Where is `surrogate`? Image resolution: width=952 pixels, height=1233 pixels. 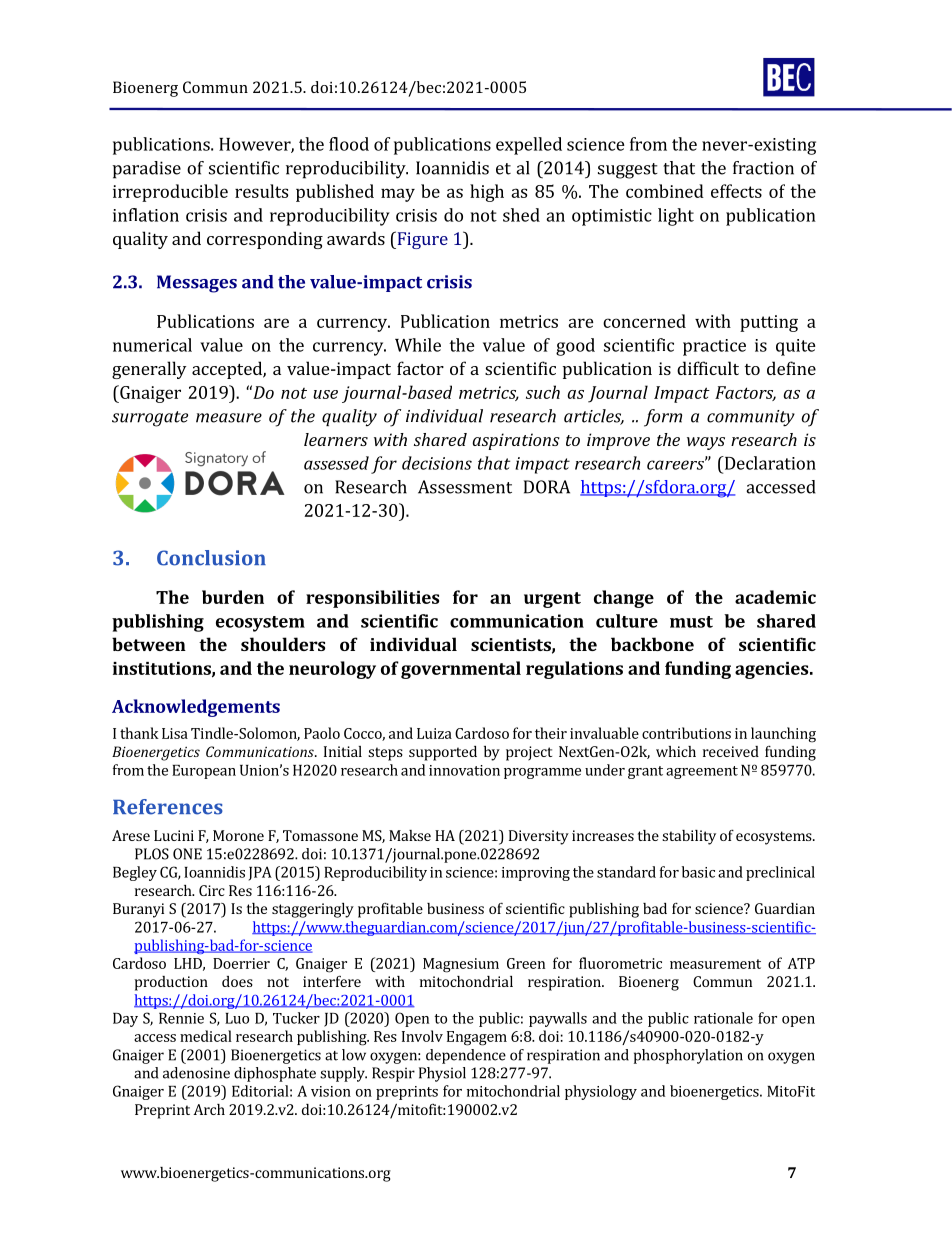 surrogate is located at coordinates (150, 419).
